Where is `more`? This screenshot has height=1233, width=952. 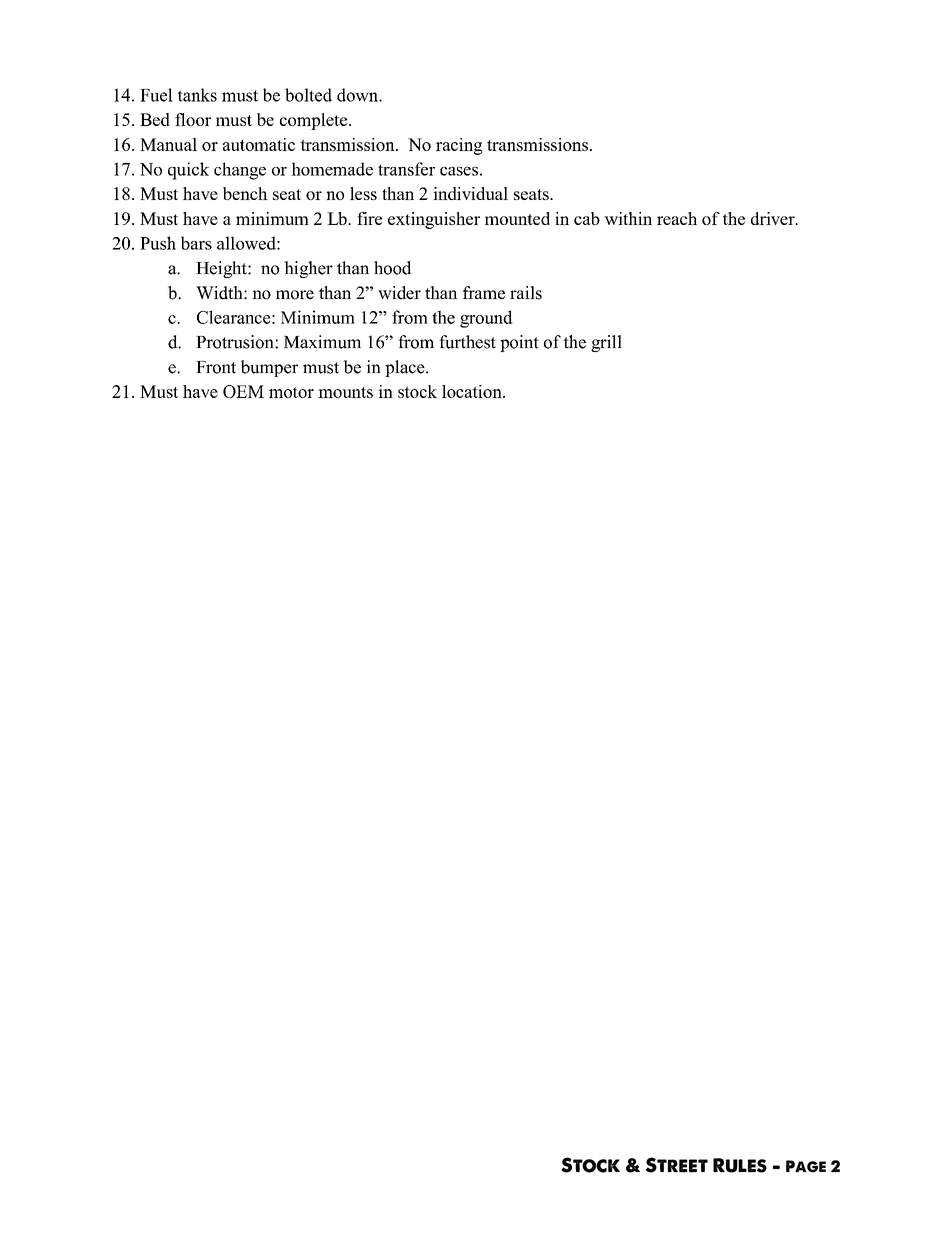 more is located at coordinates (295, 295).
